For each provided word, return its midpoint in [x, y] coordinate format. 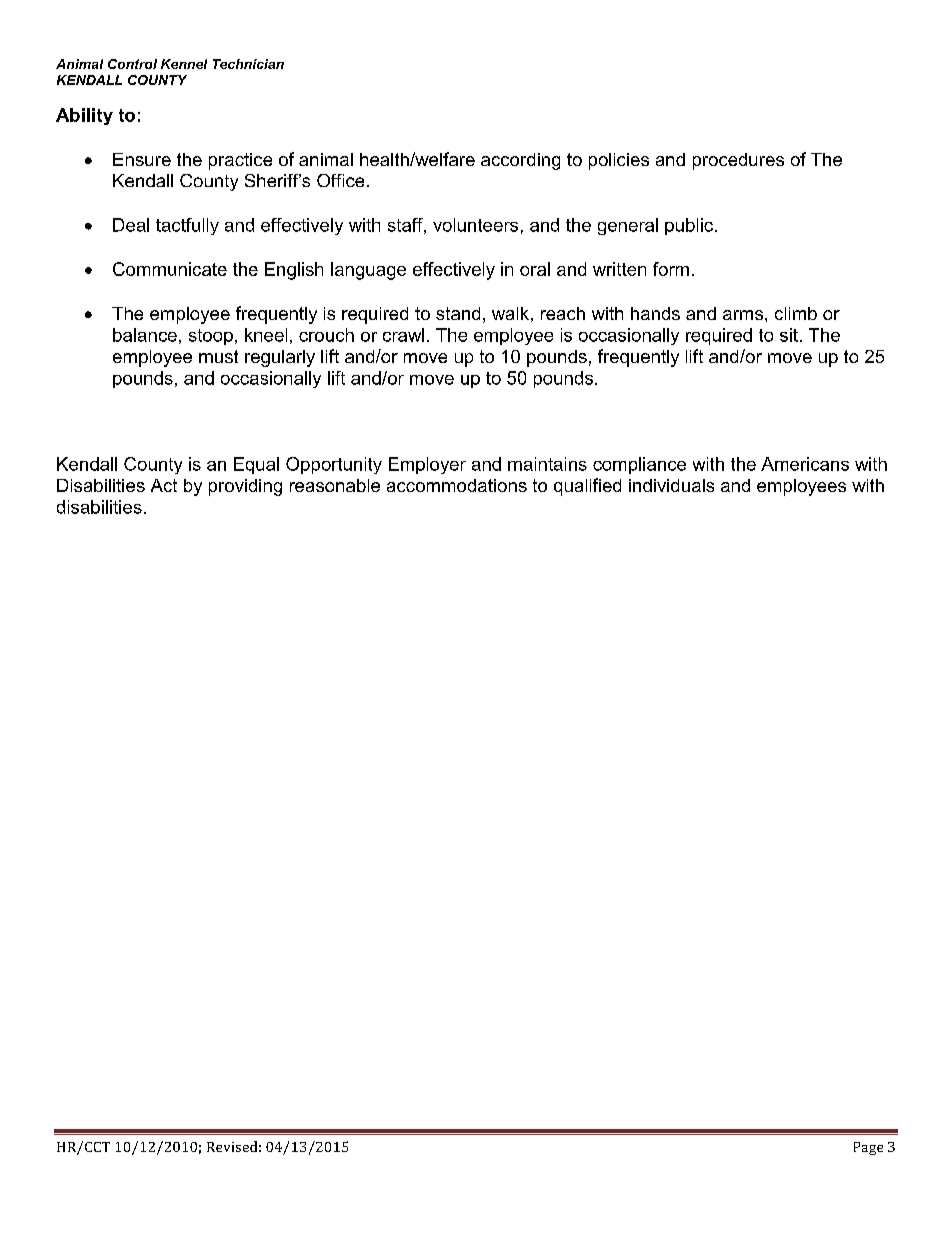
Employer [427, 465]
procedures [738, 161]
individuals [671, 485]
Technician [248, 64]
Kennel [184, 64]
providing [245, 487]
